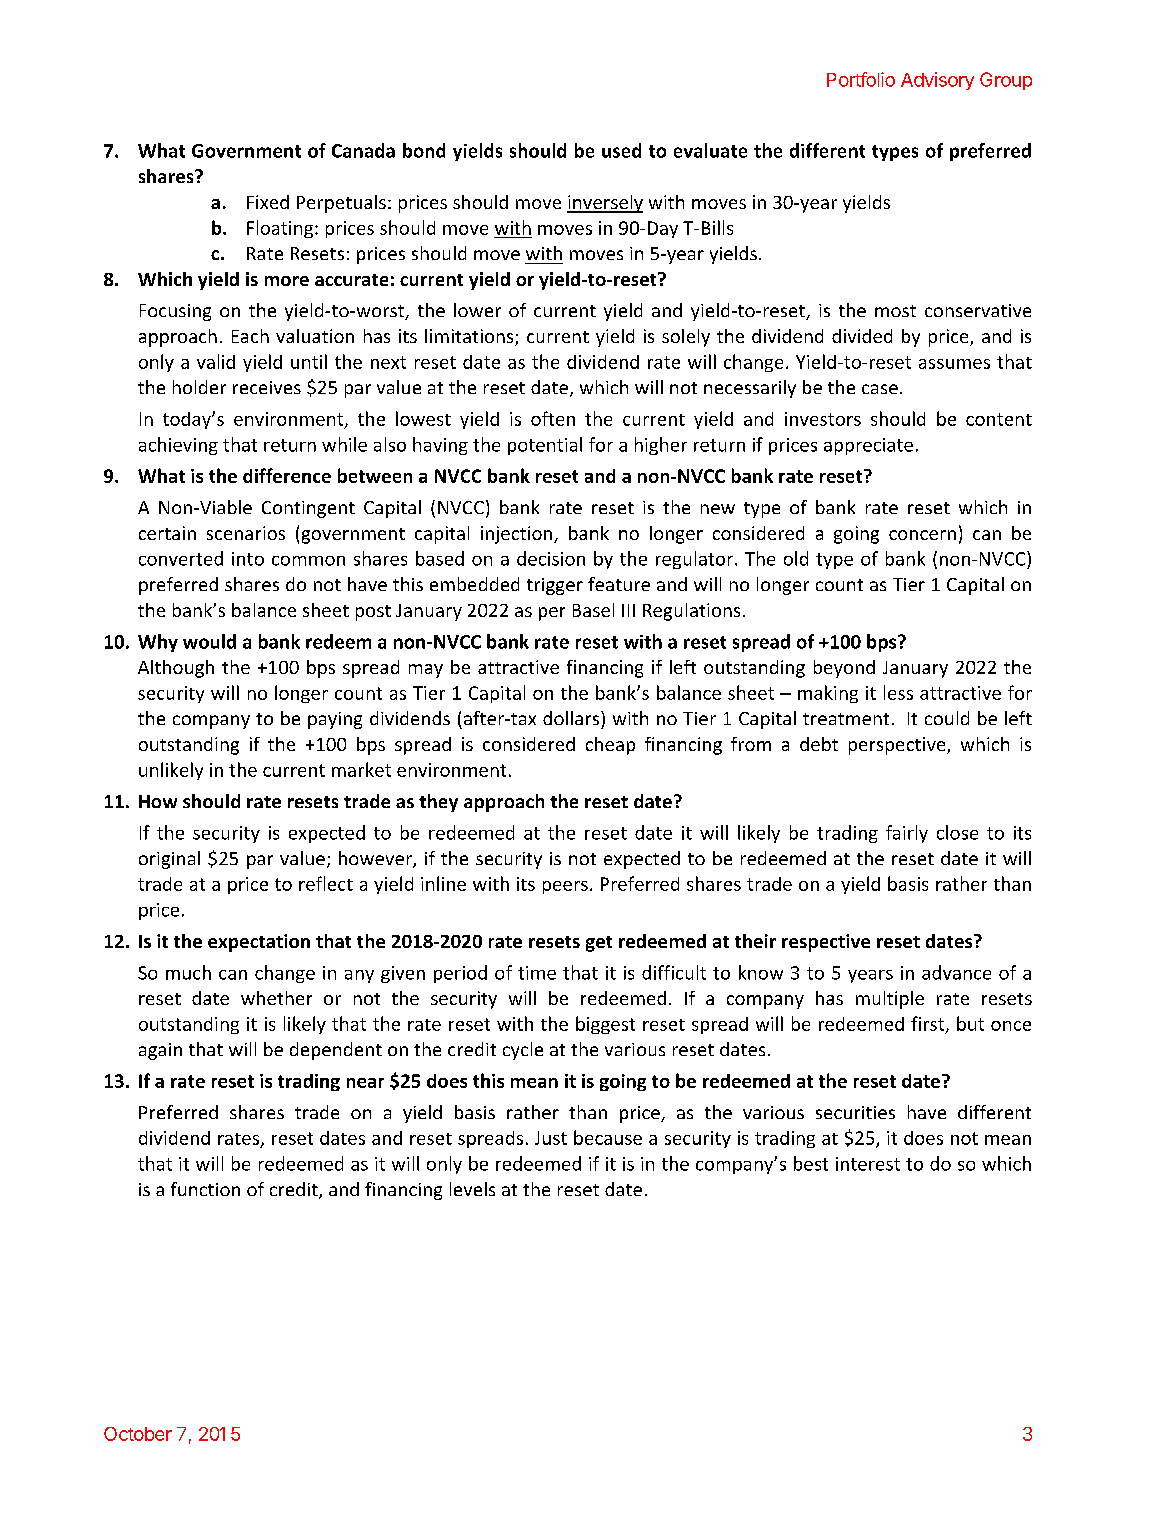 The height and width of the document is (1514, 1170). What do you see at coordinates (898, 746) in the document?
I see `perspective` at bounding box center [898, 746].
